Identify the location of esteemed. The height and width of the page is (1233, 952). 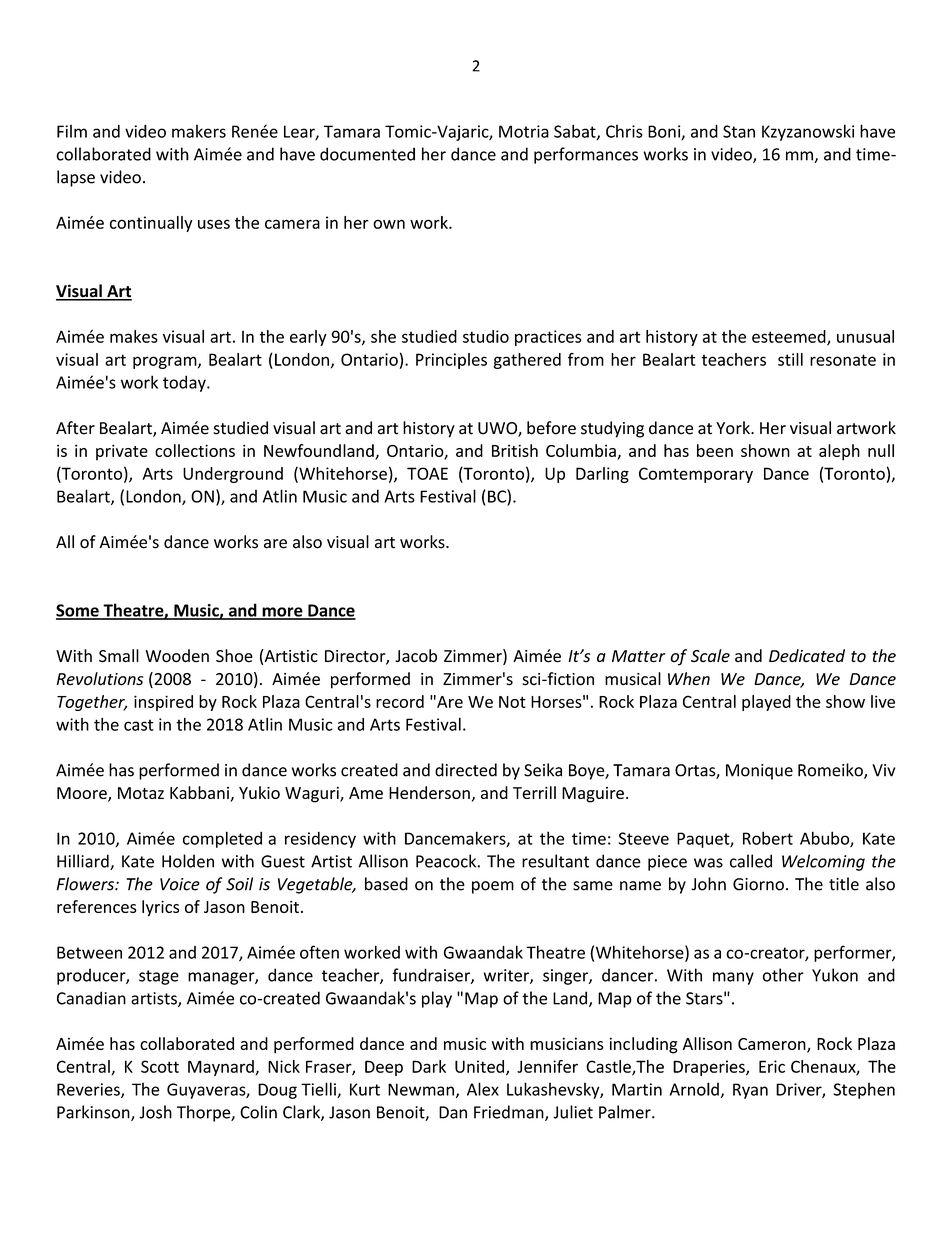
(790, 337).
